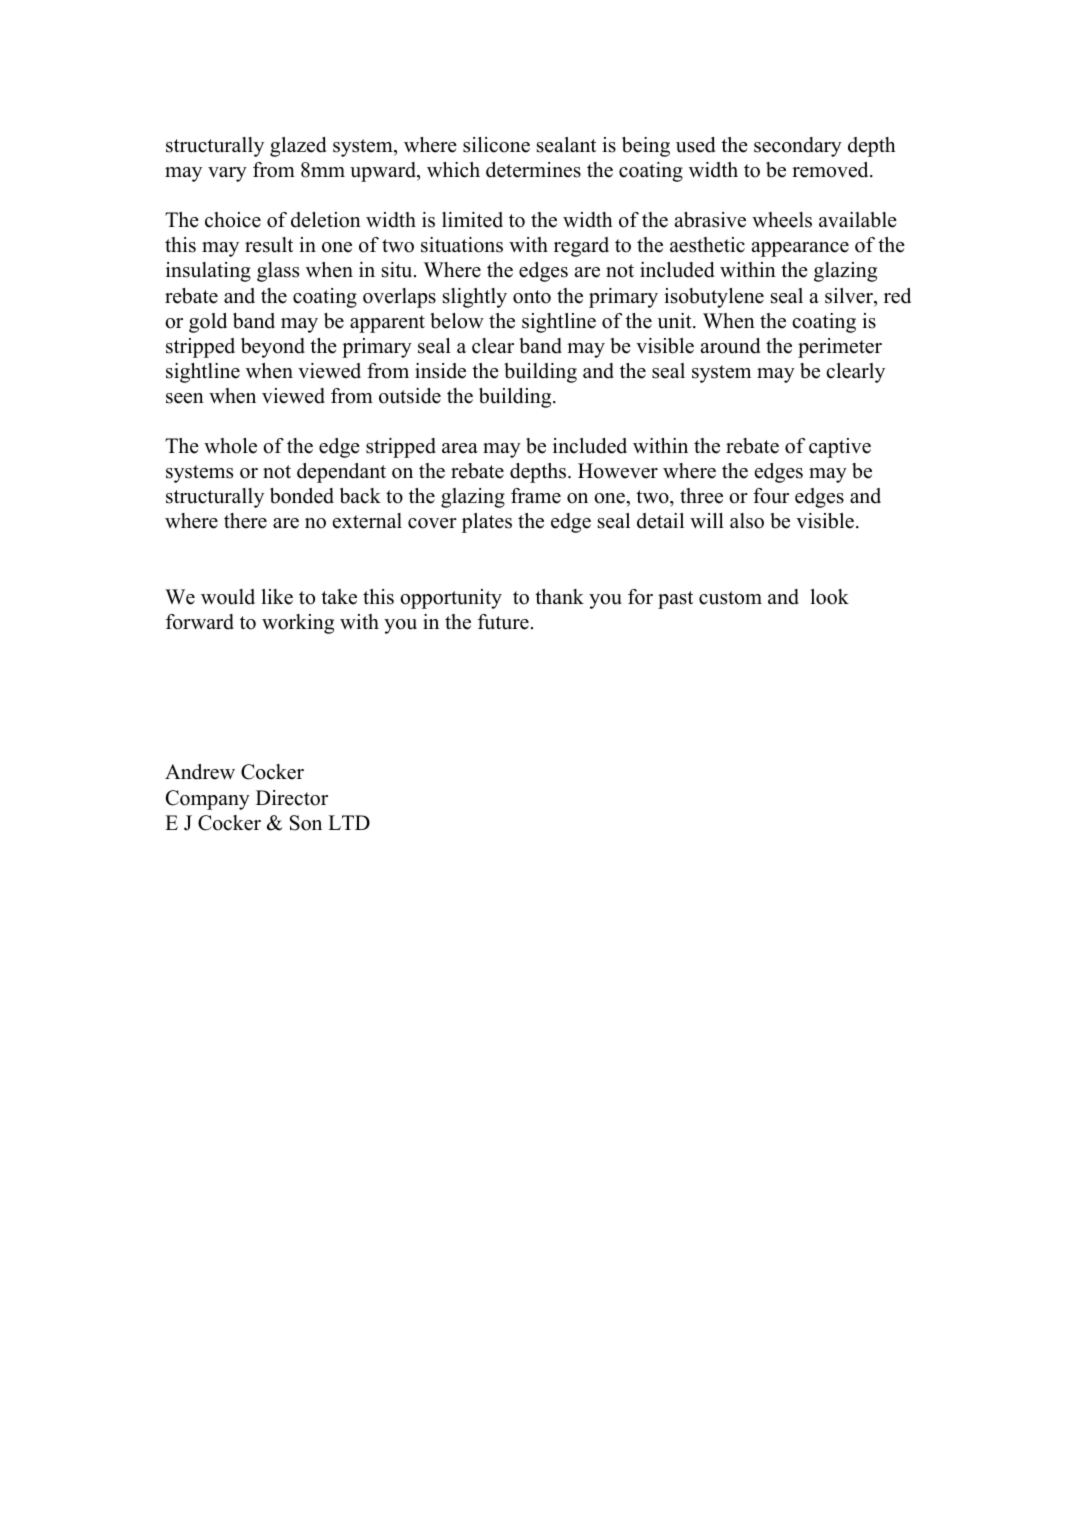 This screenshot has height=1532, width=1082. Describe the element at coordinates (460, 448) in the screenshot. I see `area` at that location.
